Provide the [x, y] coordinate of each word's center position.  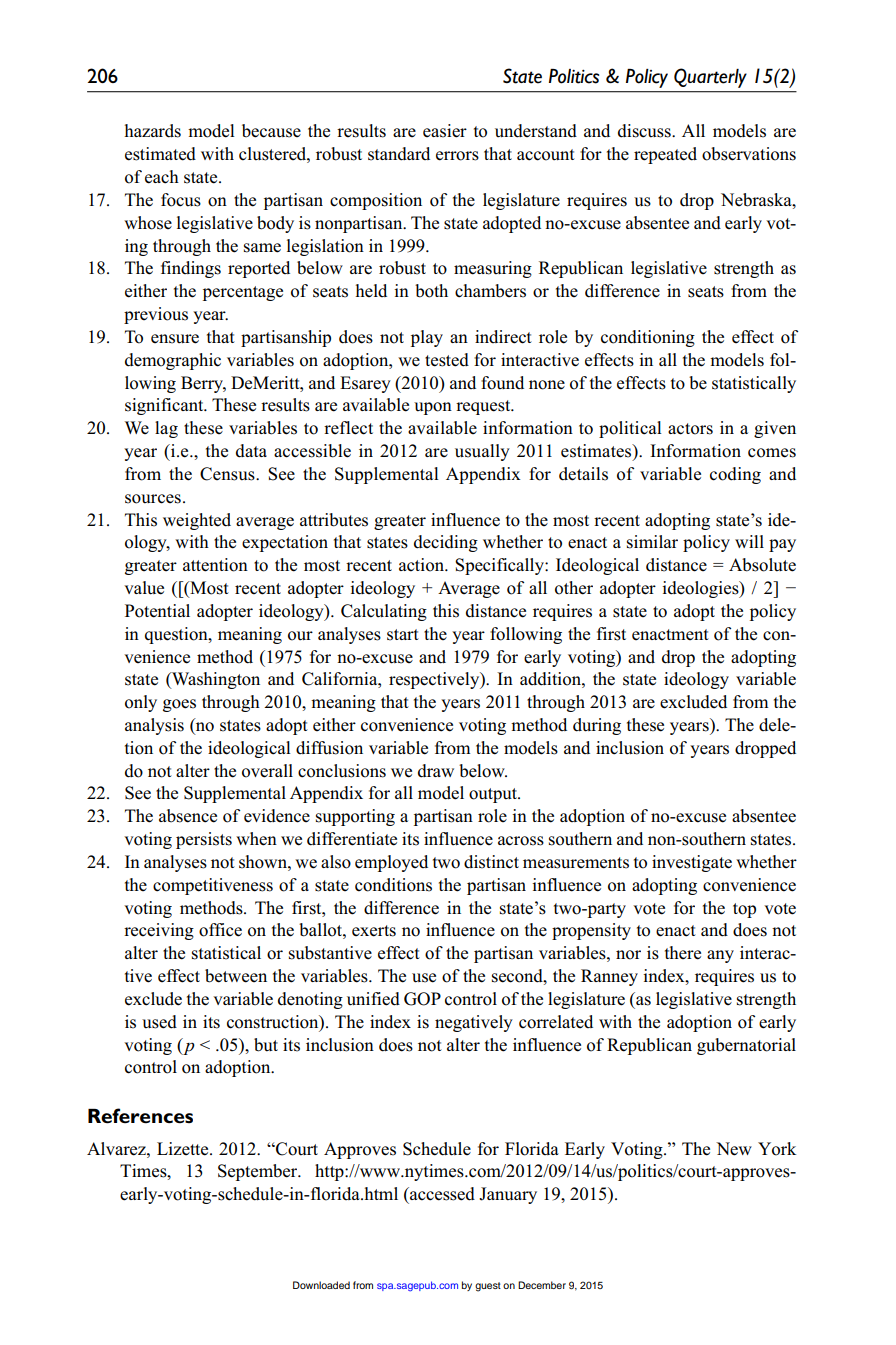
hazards [153, 131]
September [259, 1172]
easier [445, 131]
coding [735, 475]
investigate [692, 863]
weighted [197, 521]
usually [482, 452]
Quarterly [710, 78]
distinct [491, 862]
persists [204, 840]
